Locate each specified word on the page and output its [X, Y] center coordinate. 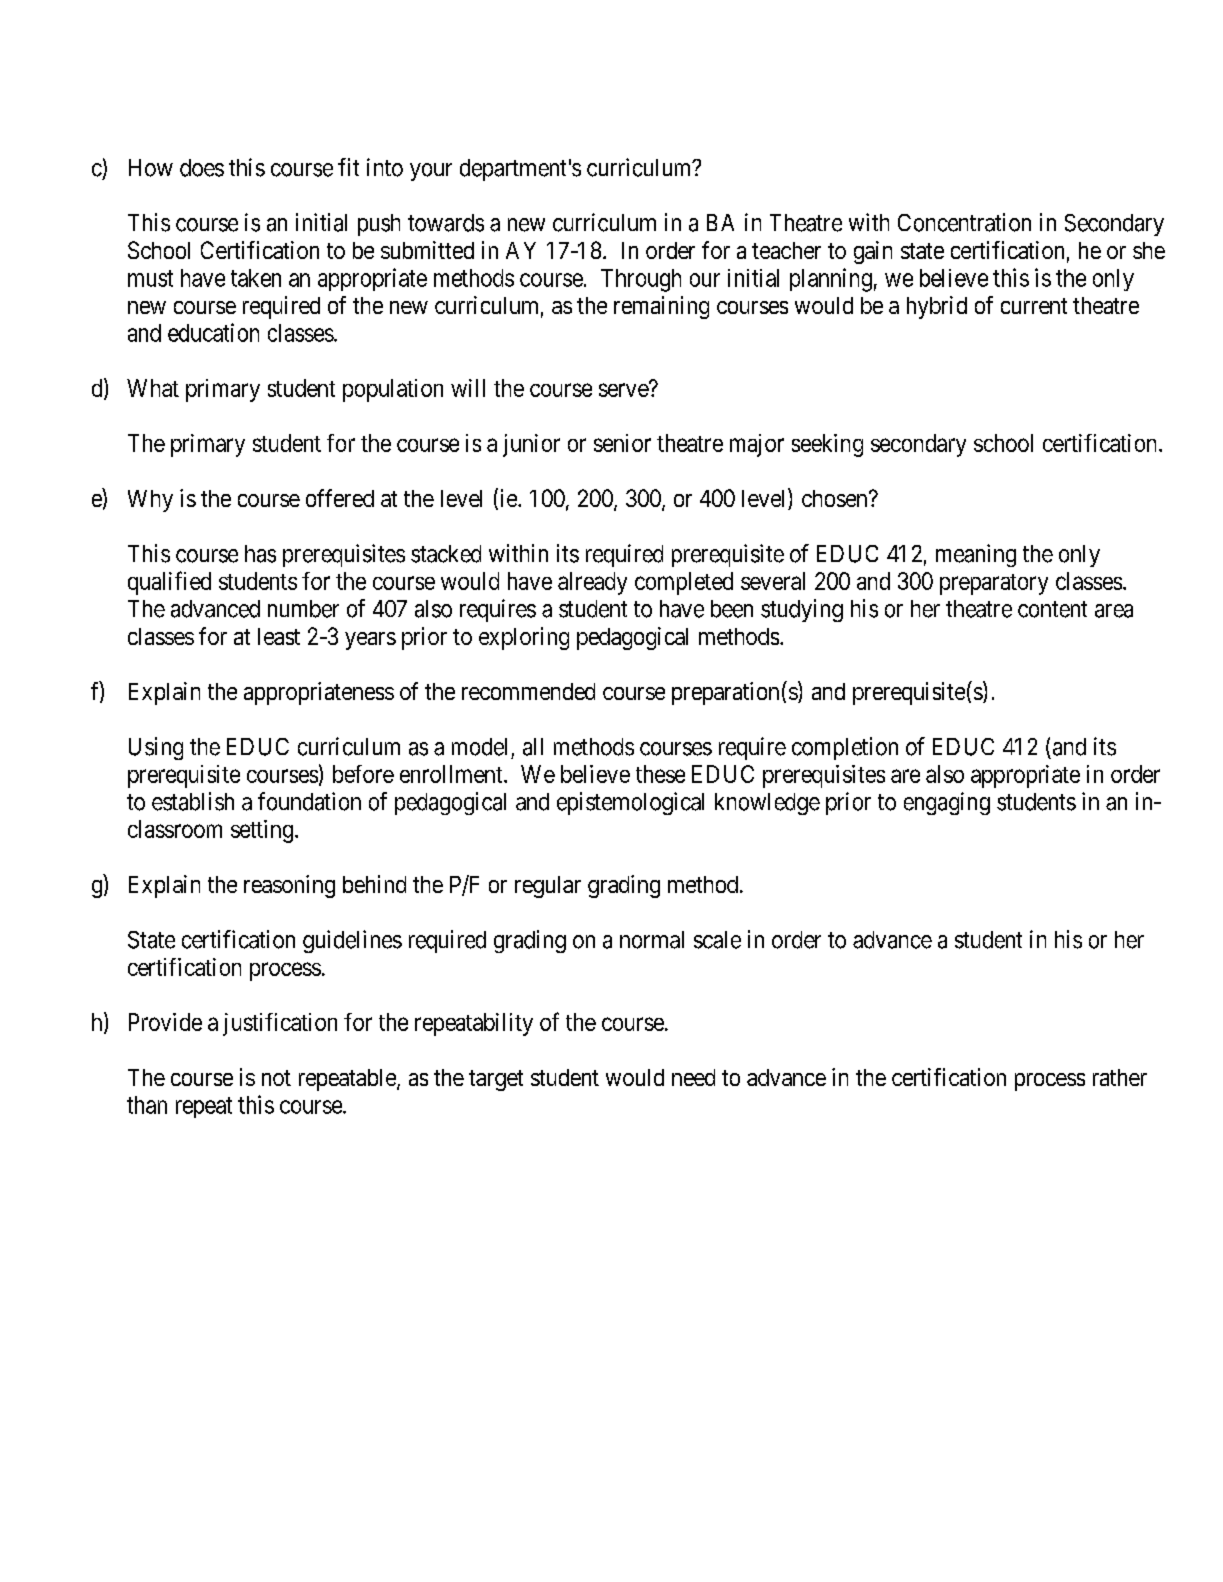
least [279, 636]
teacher [786, 250]
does [202, 168]
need [693, 1077]
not [276, 1078]
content [1052, 609]
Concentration [964, 222]
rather [1120, 1077]
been [732, 609]
